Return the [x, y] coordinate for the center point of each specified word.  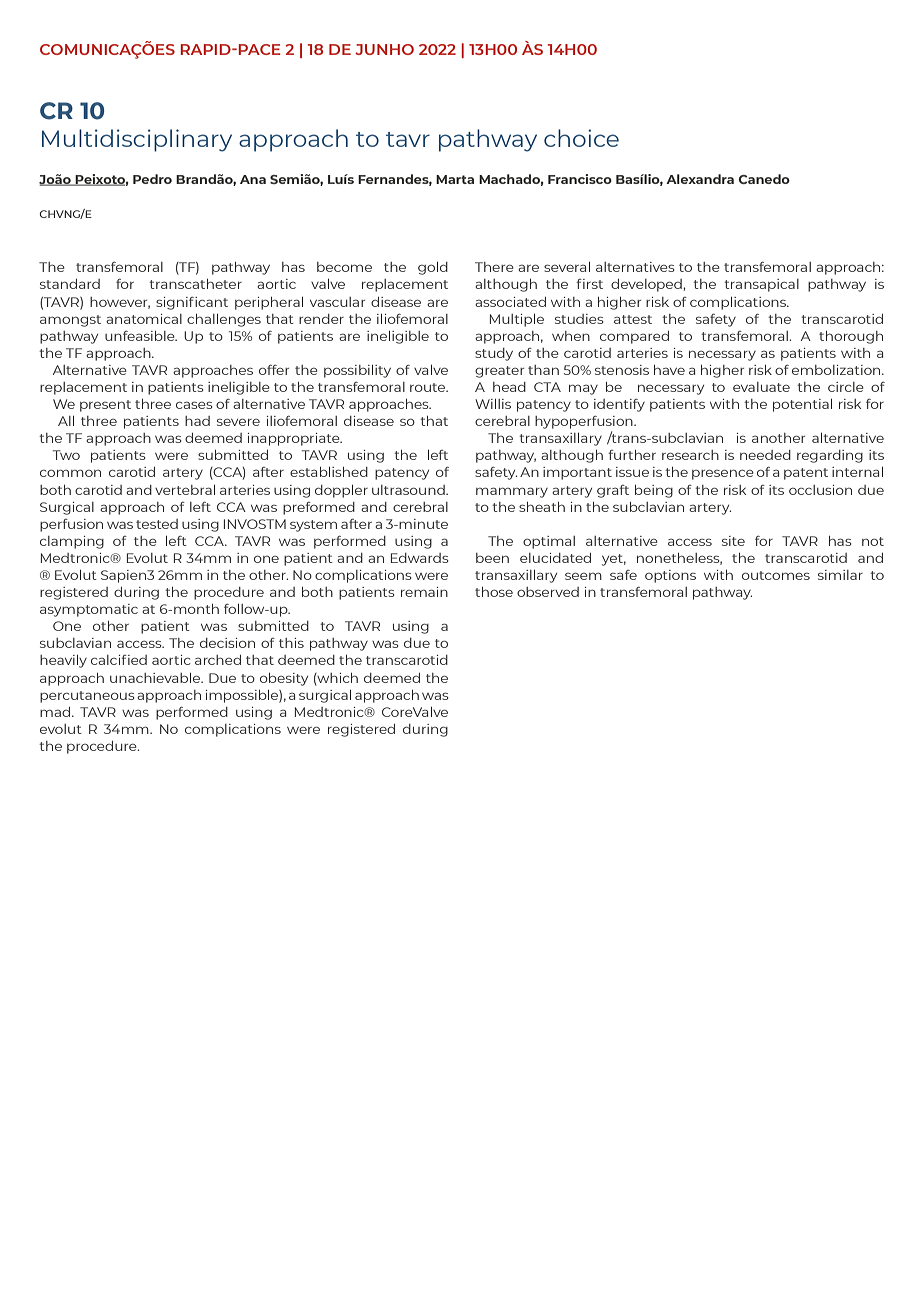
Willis [493, 404]
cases [194, 405]
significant [192, 303]
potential [802, 405]
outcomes [776, 575]
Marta [455, 179]
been [492, 558]
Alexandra [700, 179]
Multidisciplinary [137, 140]
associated [510, 302]
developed [647, 285]
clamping [72, 542]
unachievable [156, 678]
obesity [284, 679]
